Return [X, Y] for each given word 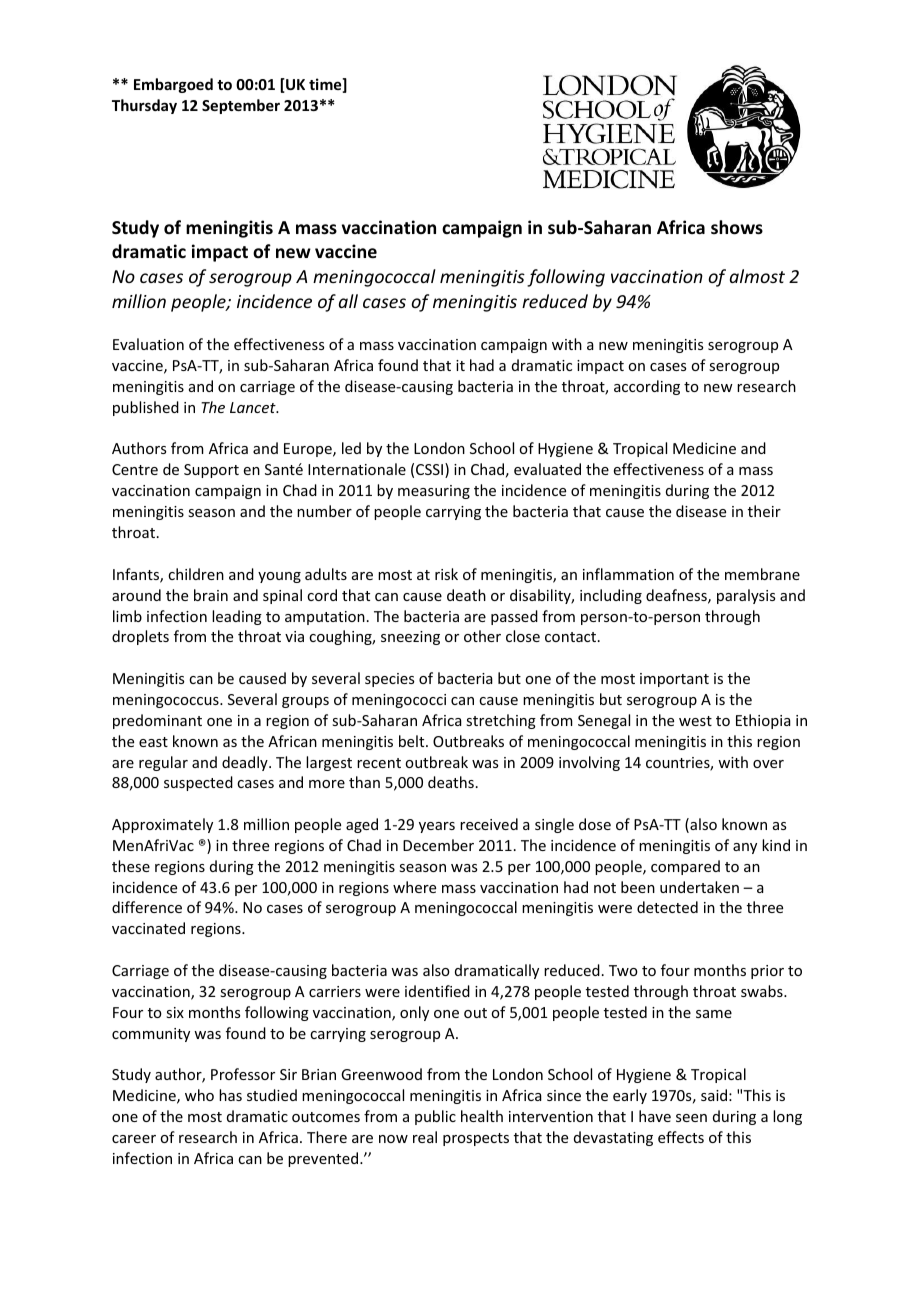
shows [737, 227]
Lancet [254, 407]
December [438, 845]
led [351, 448]
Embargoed [173, 85]
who [199, 1095]
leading [237, 617]
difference [147, 907]
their [764, 511]
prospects [476, 1139]
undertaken [699, 887]
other [482, 636]
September [241, 106]
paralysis [746, 596]
